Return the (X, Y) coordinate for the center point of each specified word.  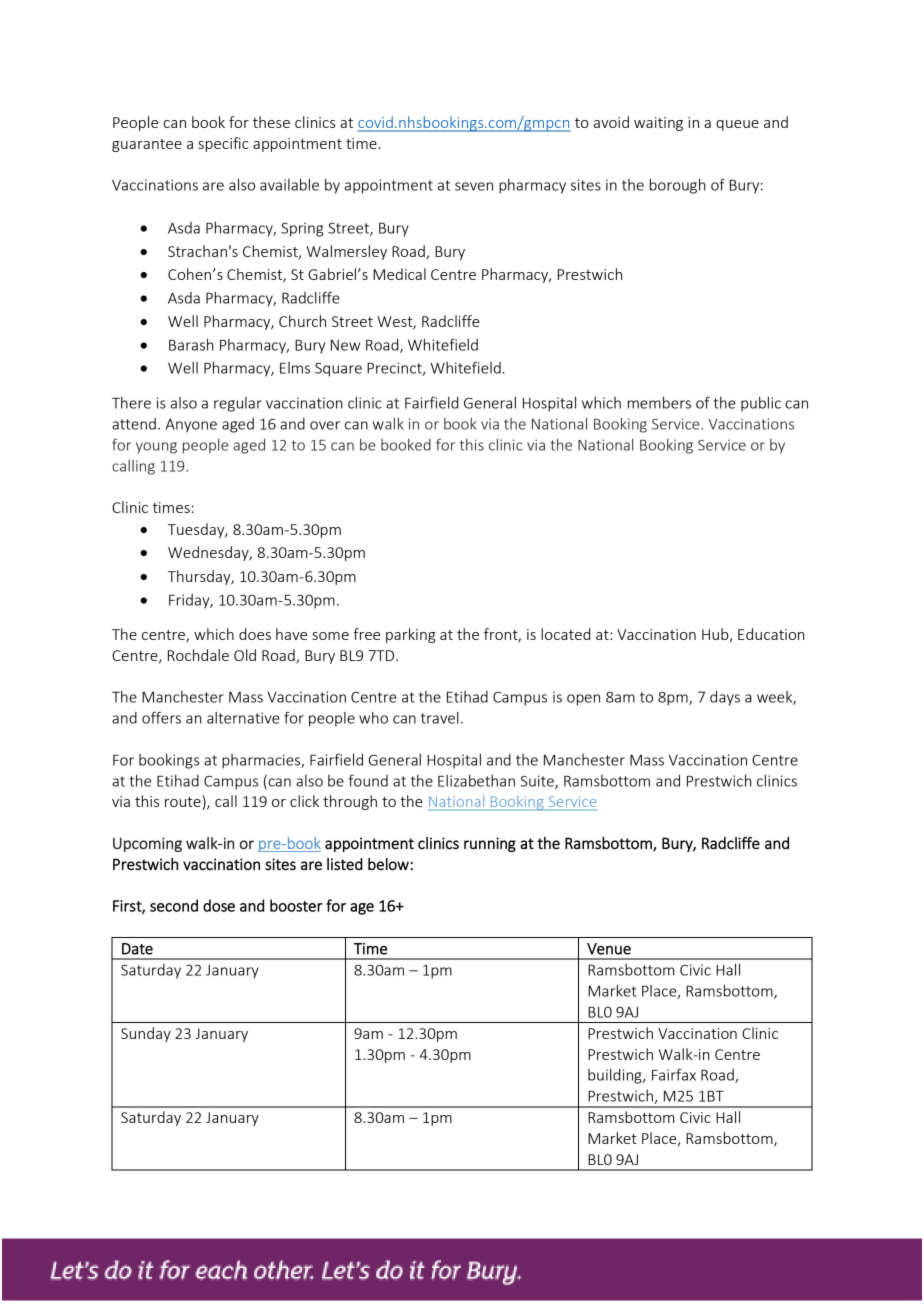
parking (411, 635)
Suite (538, 782)
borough (678, 186)
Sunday (146, 1034)
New (345, 345)
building (616, 1076)
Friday (190, 601)
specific (223, 144)
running (490, 844)
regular (238, 404)
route (184, 802)
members (659, 402)
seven (474, 186)
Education (771, 634)
